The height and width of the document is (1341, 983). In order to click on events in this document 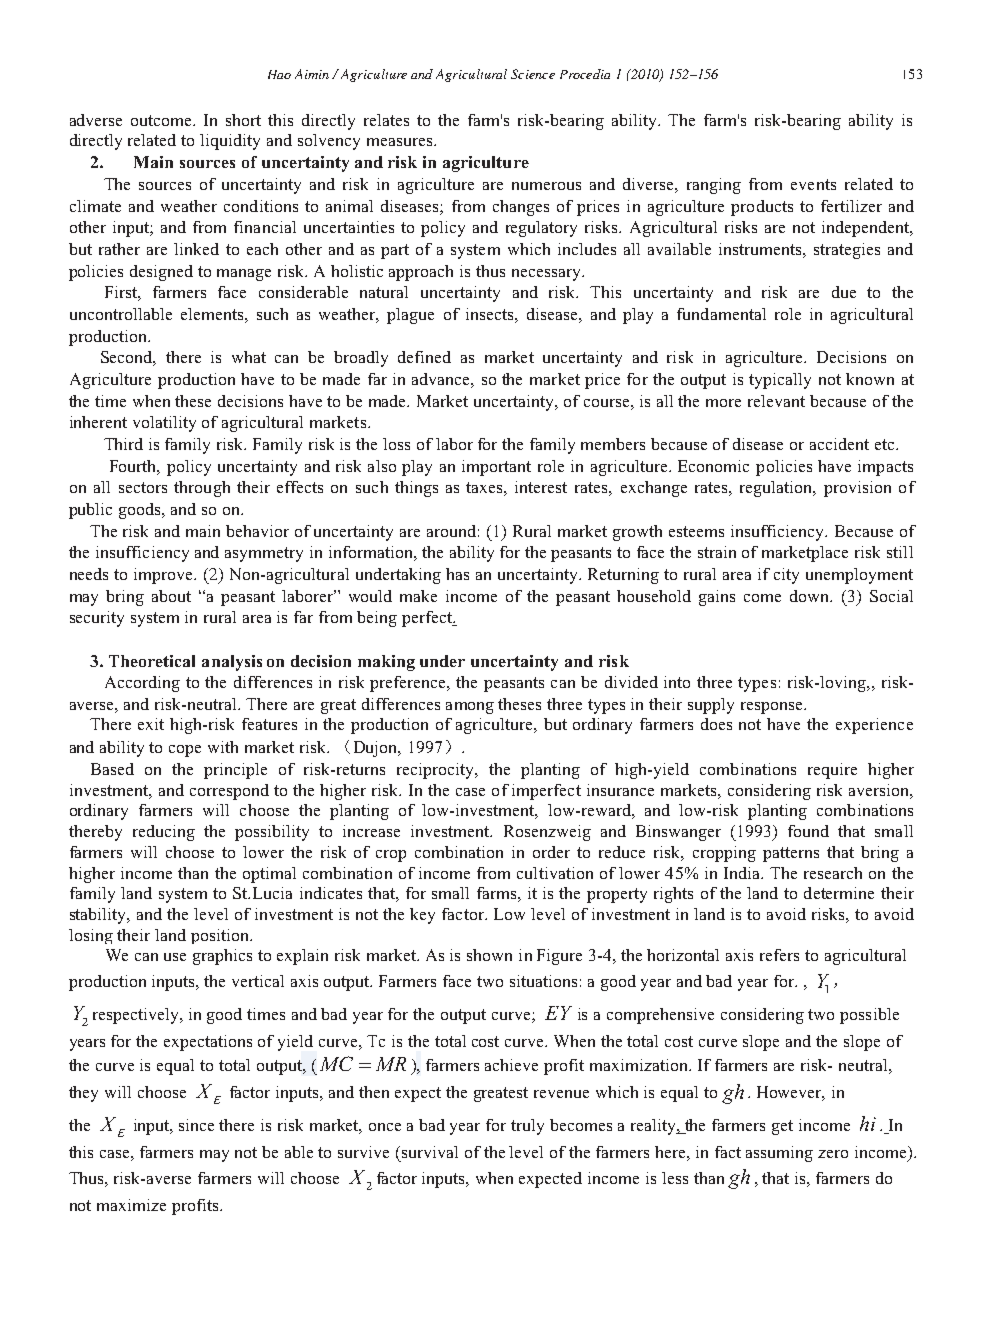, I will do `click(813, 184)`.
